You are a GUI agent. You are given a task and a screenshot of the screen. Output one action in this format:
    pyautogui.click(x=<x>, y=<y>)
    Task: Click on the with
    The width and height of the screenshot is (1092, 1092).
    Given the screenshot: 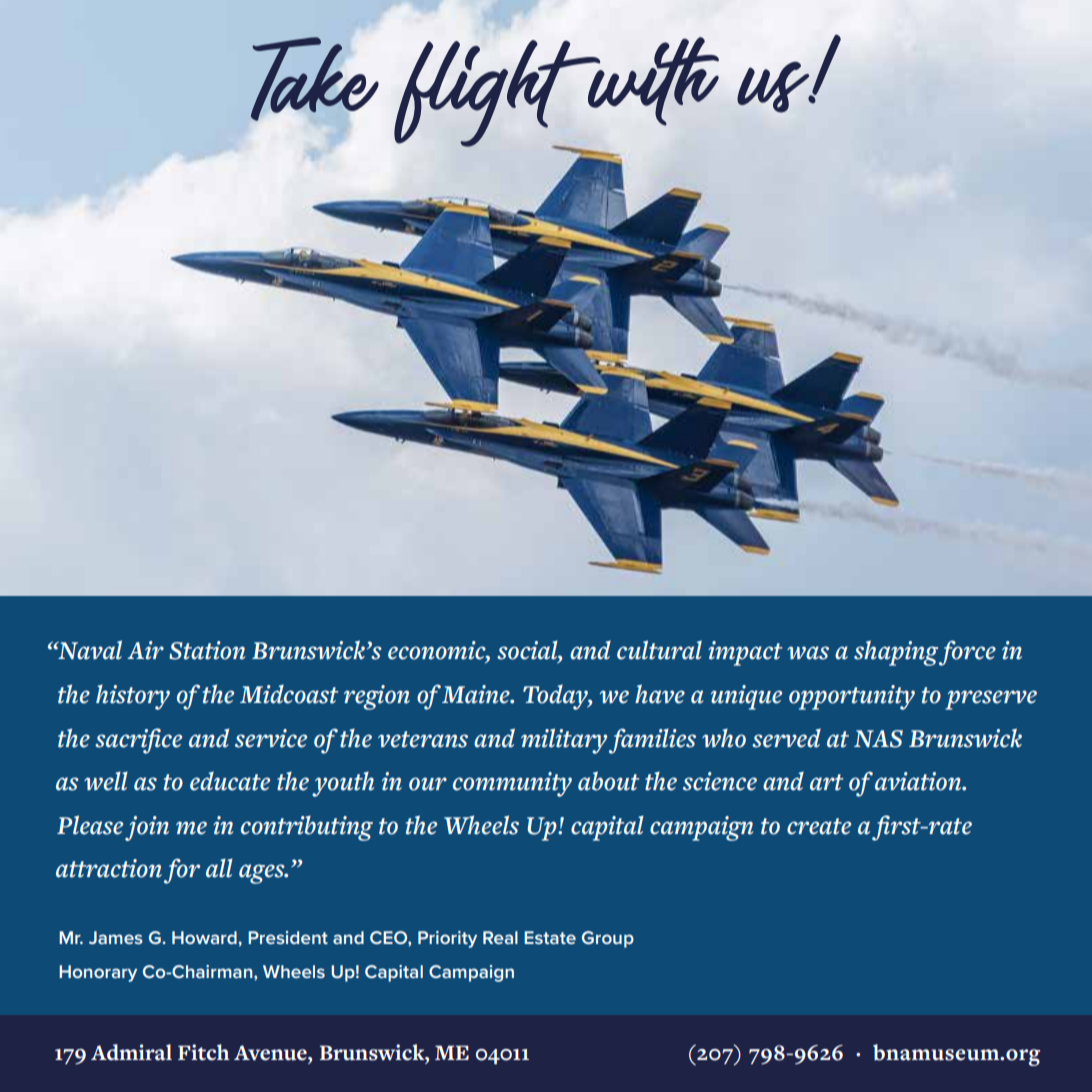 What is the action you would take?
    pyautogui.click(x=651, y=81)
